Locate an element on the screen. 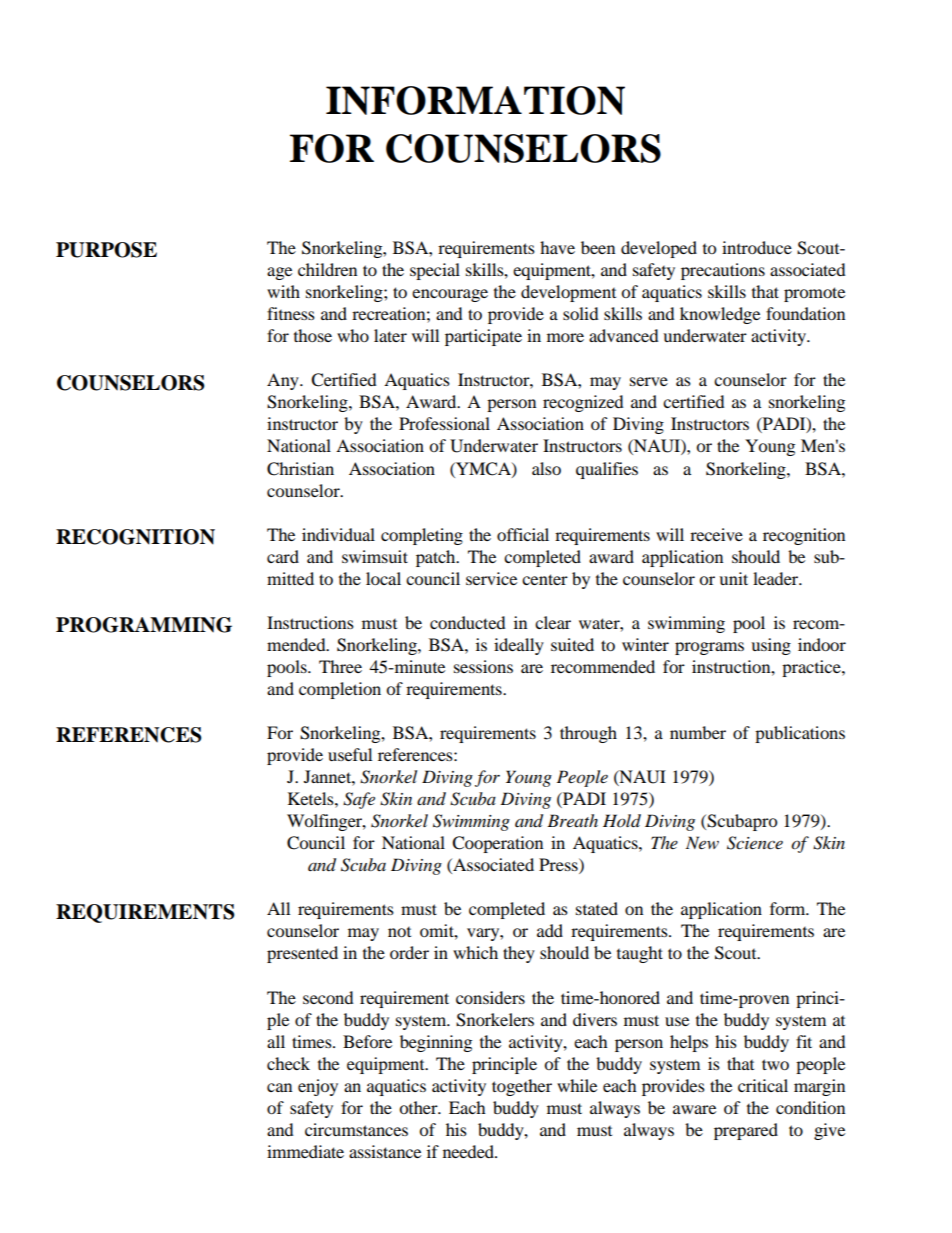 The image size is (952, 1233). PROGRAMMING is located at coordinates (144, 625).
